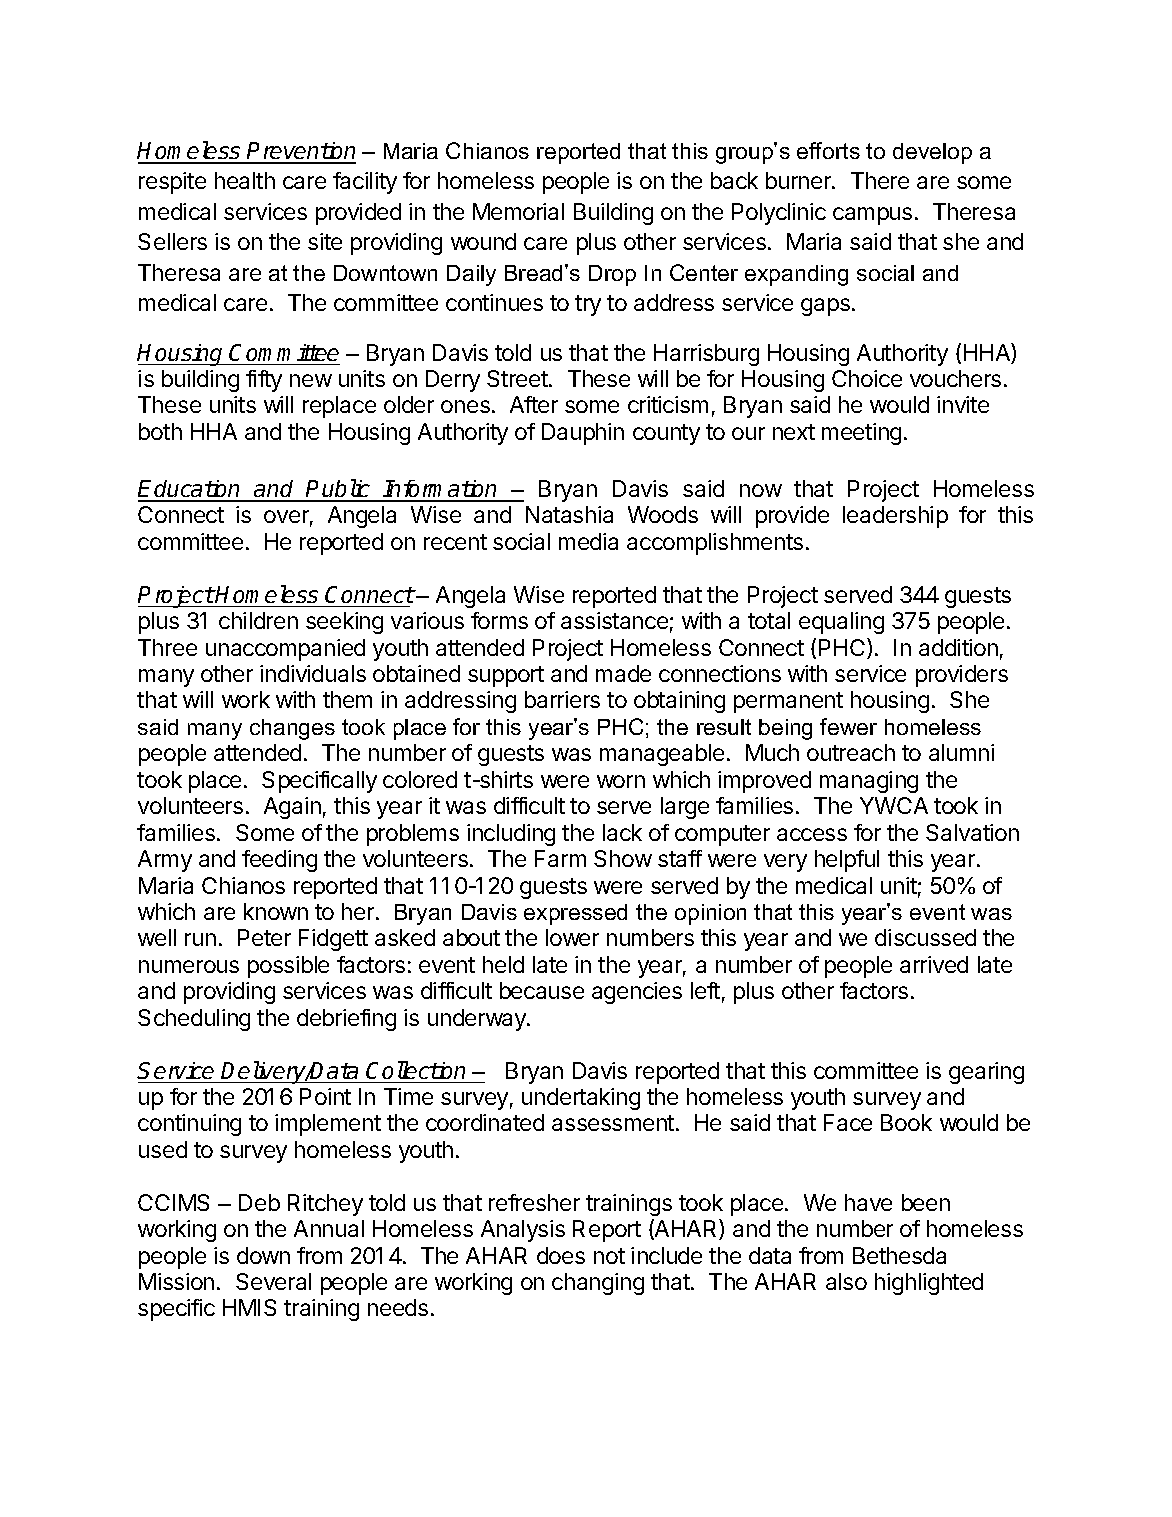 This screenshot has width=1172, height=1517. What do you see at coordinates (273, 1281) in the screenshot?
I see `Several` at bounding box center [273, 1281].
